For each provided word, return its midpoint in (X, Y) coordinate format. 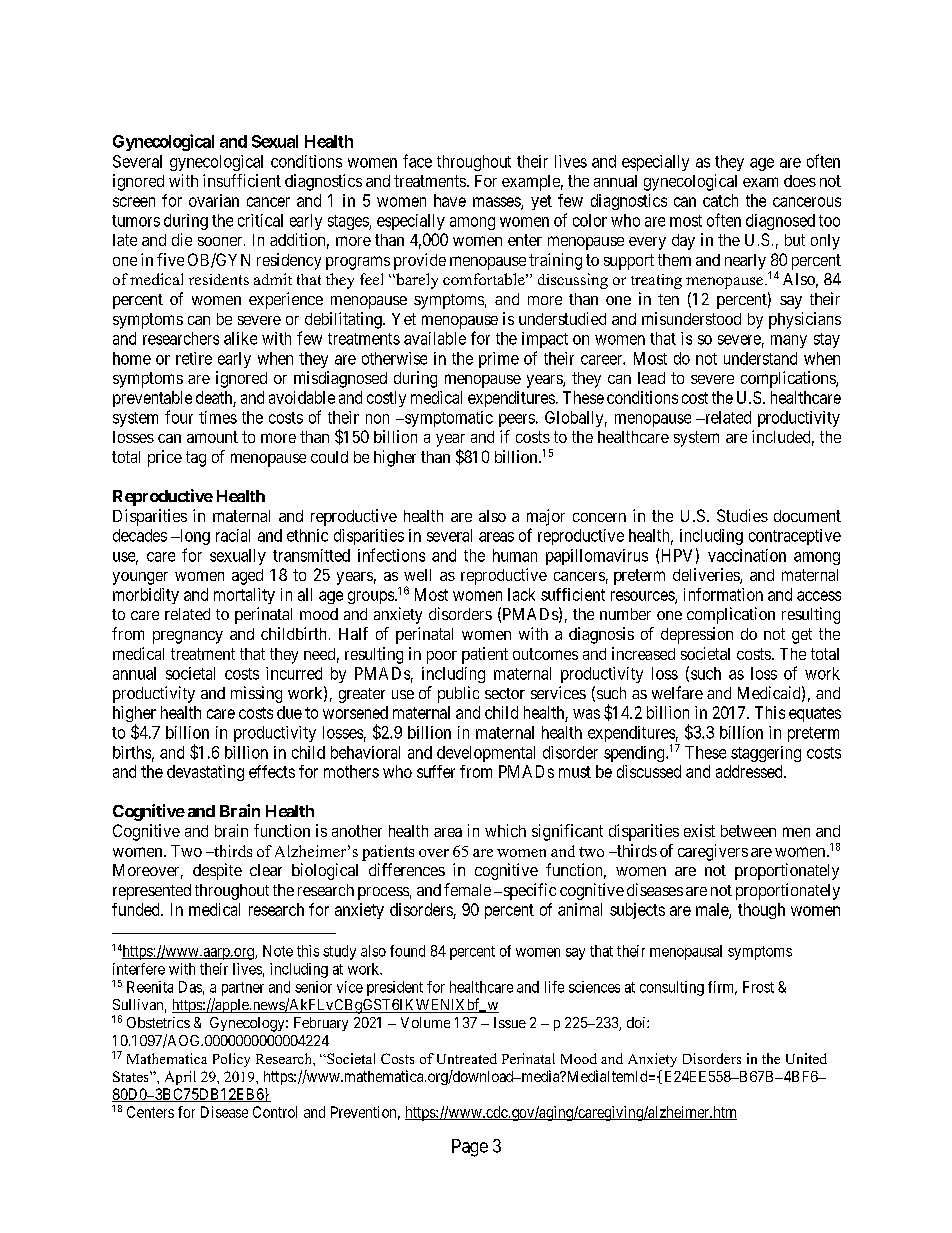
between (748, 831)
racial (233, 535)
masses (497, 203)
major (546, 517)
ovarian (214, 200)
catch (720, 200)
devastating (205, 773)
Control (275, 1112)
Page (470, 1148)
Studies (742, 515)
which (505, 830)
